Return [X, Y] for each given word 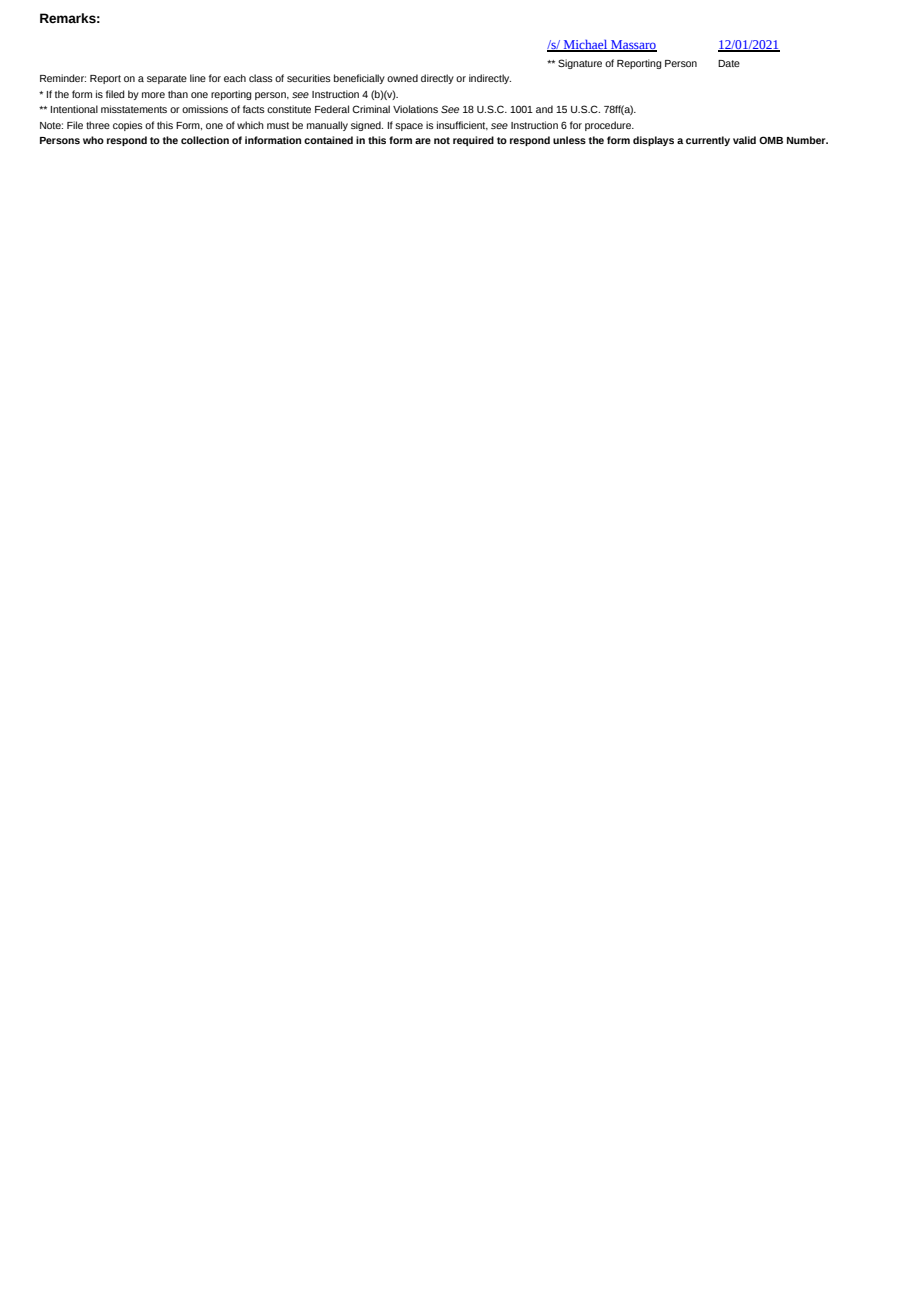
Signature [580, 64]
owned [402, 78]
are [423, 141]
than [178, 94]
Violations [415, 109]
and [544, 109]
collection [205, 140]
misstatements [134, 109]
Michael [585, 46]
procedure [609, 126]
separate [167, 79]
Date [729, 63]
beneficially [359, 79]
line [198, 78]
